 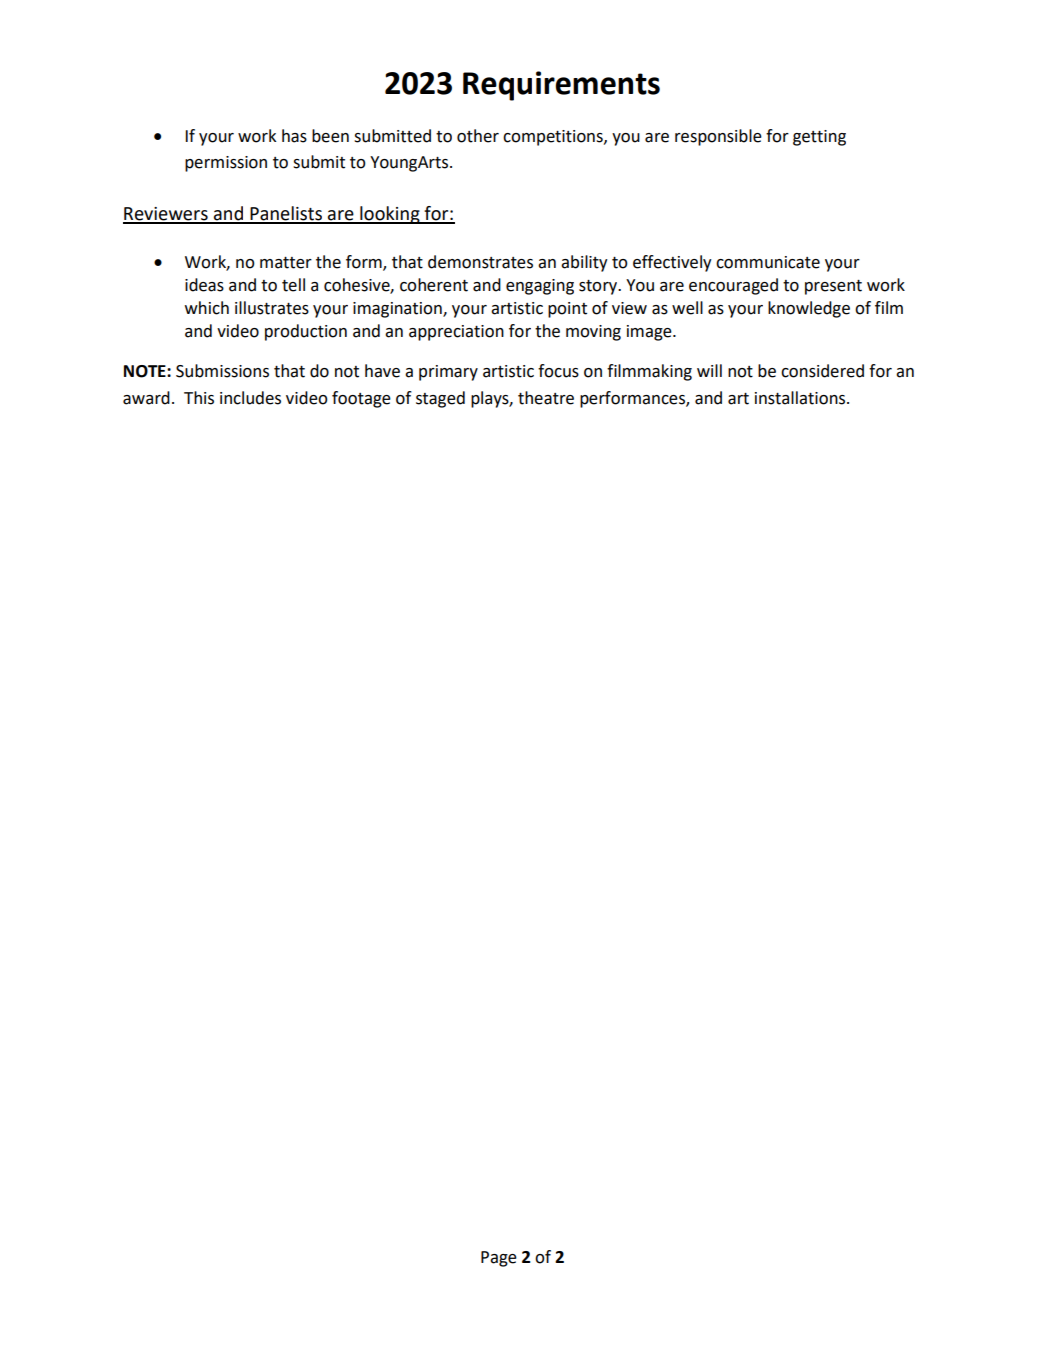 What do you see at coordinates (478, 136) in the page?
I see `other` at bounding box center [478, 136].
